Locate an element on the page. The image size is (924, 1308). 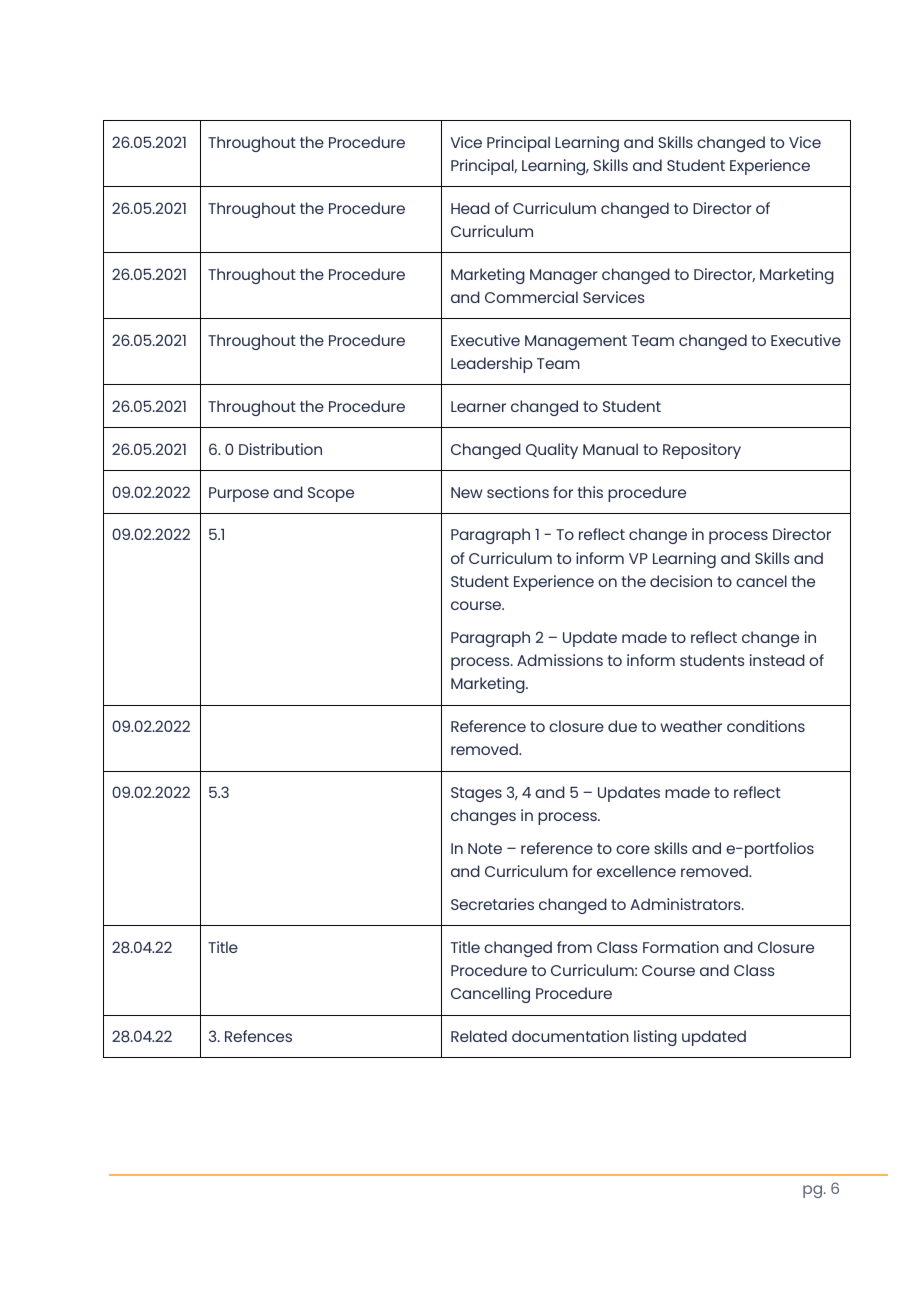
Head is located at coordinates (470, 208).
